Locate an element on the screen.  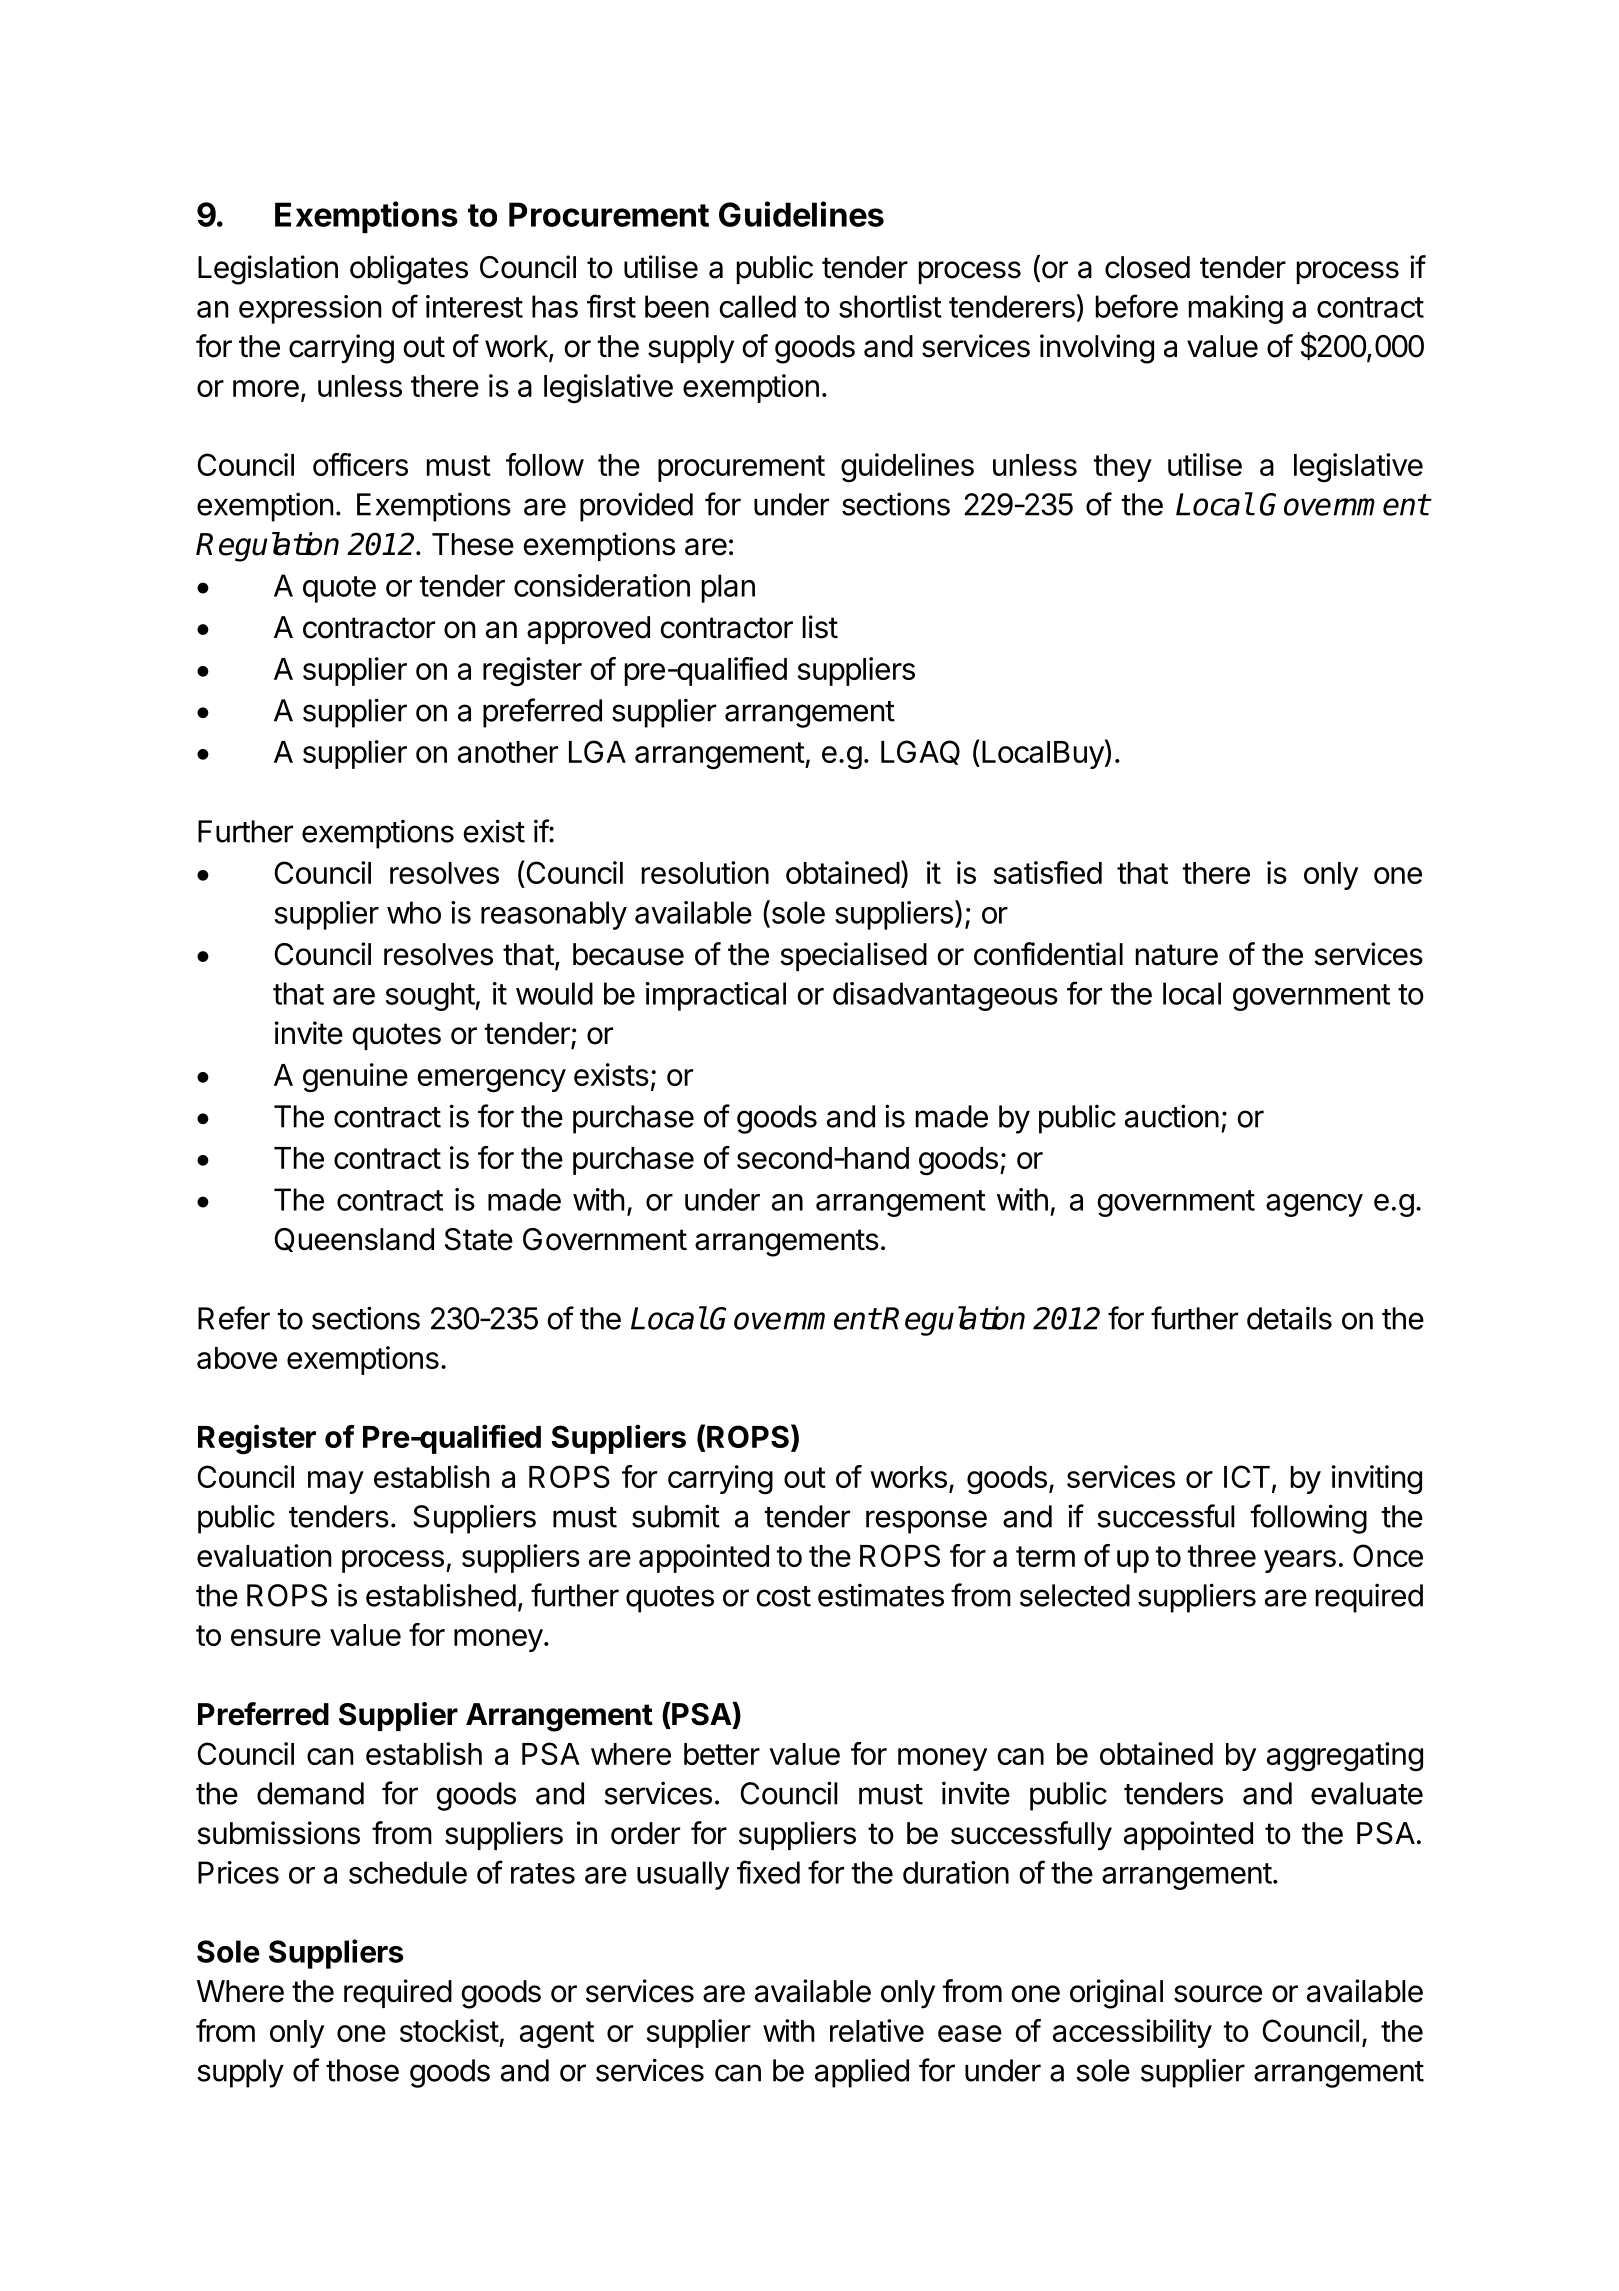
Queensland is located at coordinates (354, 1240).
